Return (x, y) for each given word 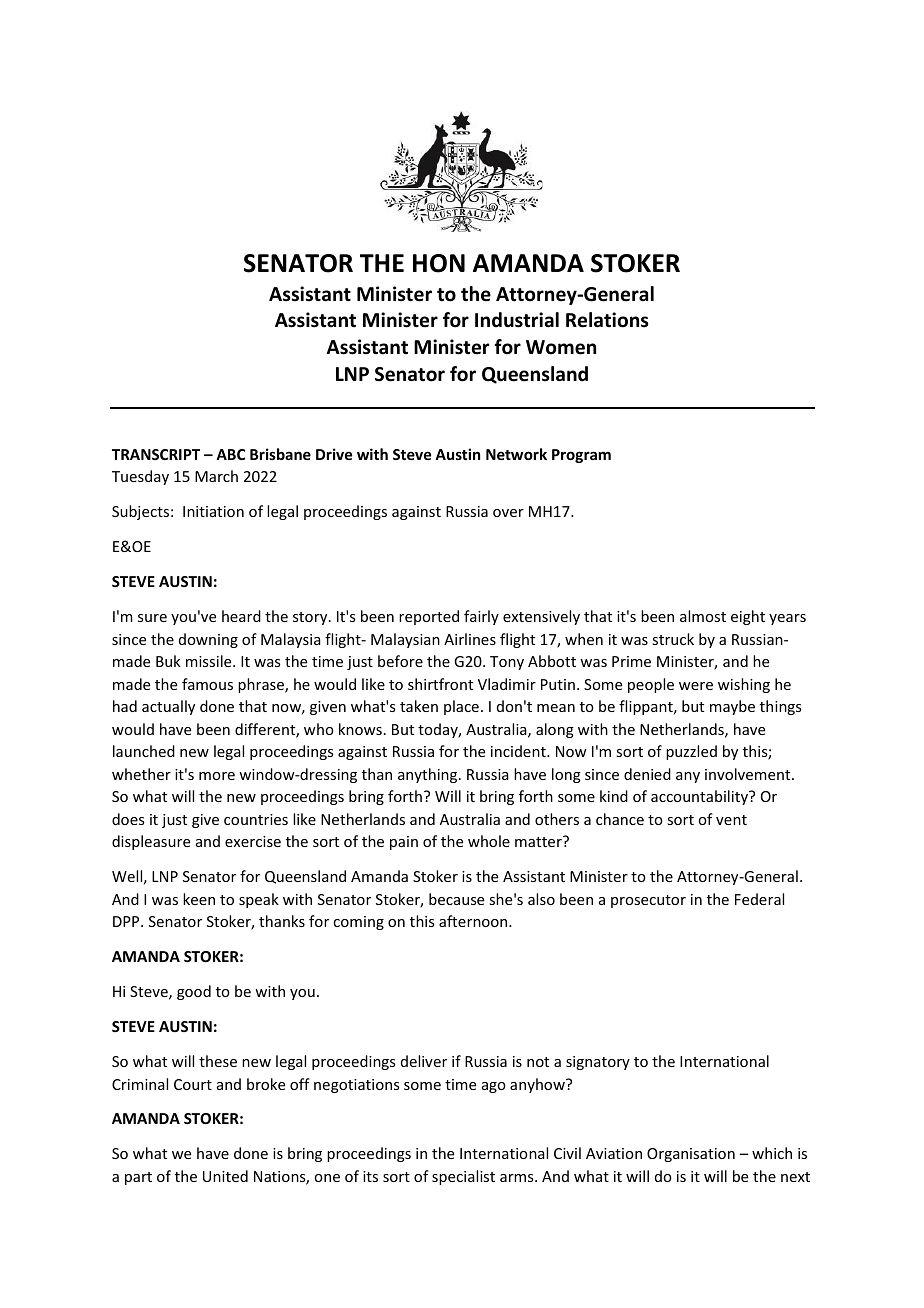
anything (429, 775)
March (216, 476)
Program (581, 456)
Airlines (470, 639)
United (225, 1176)
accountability (701, 797)
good (194, 992)
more (217, 776)
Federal (759, 899)
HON (439, 263)
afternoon (474, 921)
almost (703, 616)
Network (516, 454)
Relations (607, 320)
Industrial (517, 320)
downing (208, 640)
